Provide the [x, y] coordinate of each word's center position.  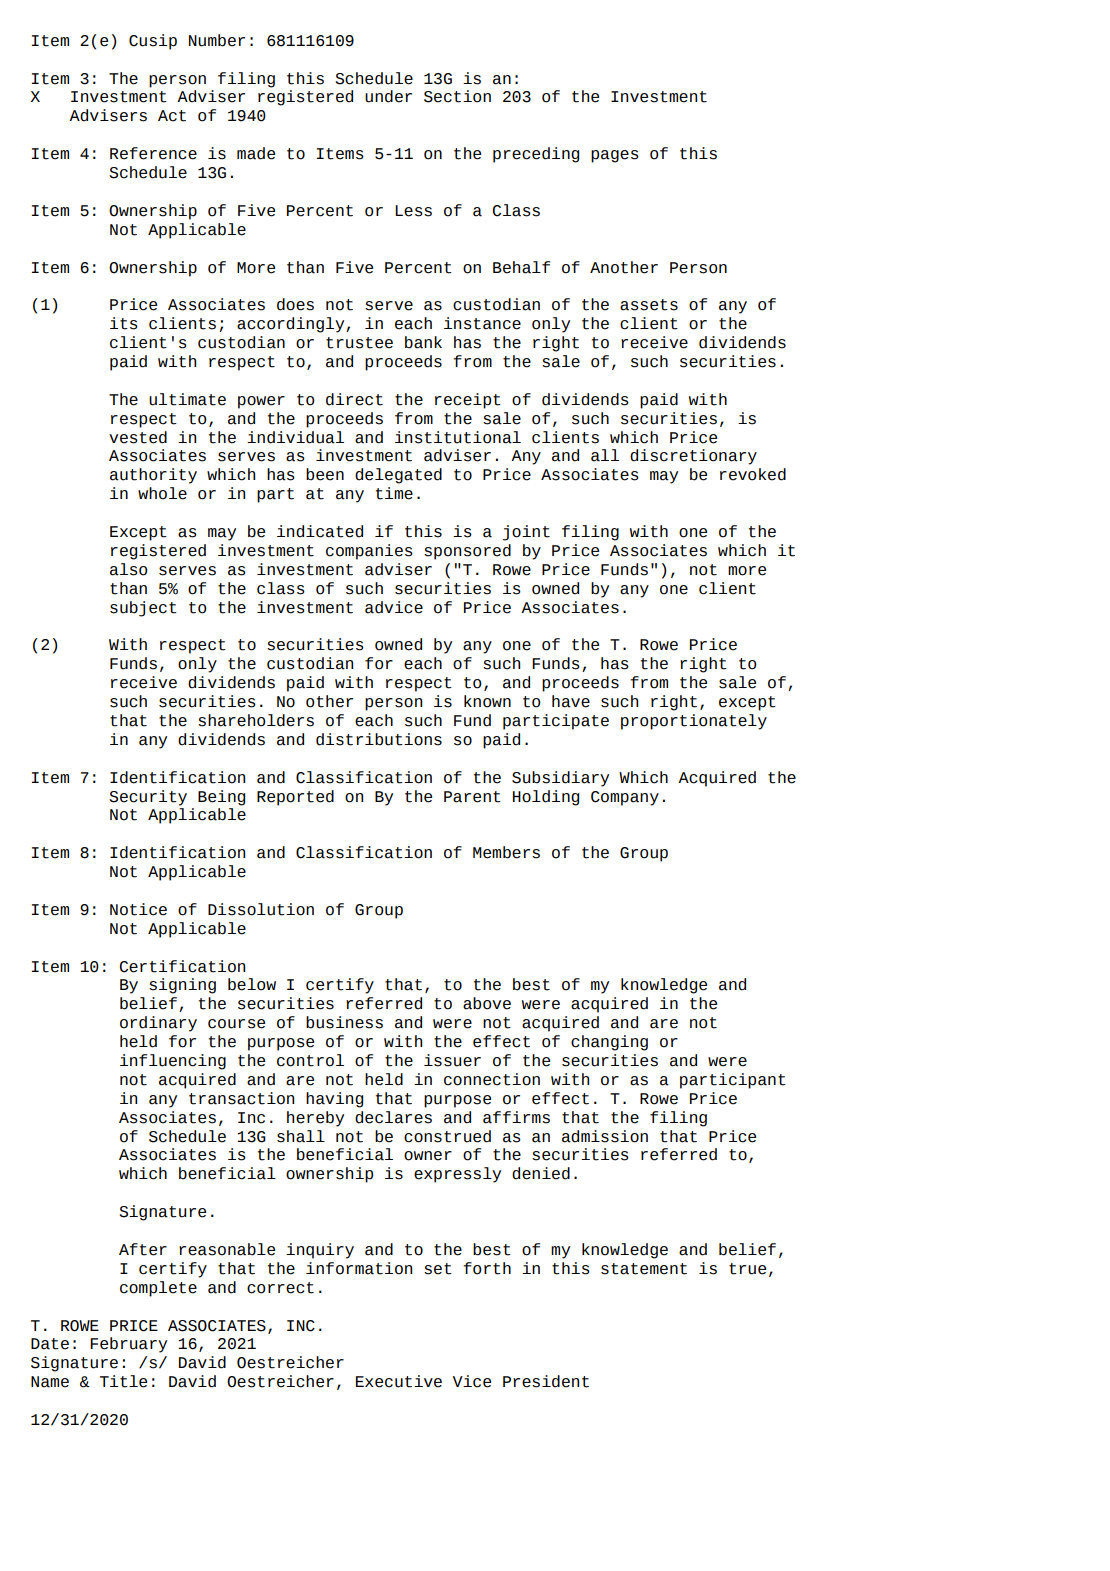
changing [609, 1043]
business [344, 1022]
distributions [379, 739]
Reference [153, 153]
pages [615, 156]
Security [148, 798]
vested [138, 437]
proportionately [694, 722]
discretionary [693, 457]
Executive [399, 1381]
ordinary [158, 1024]
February [128, 1345]
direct [354, 399]
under [388, 96]
